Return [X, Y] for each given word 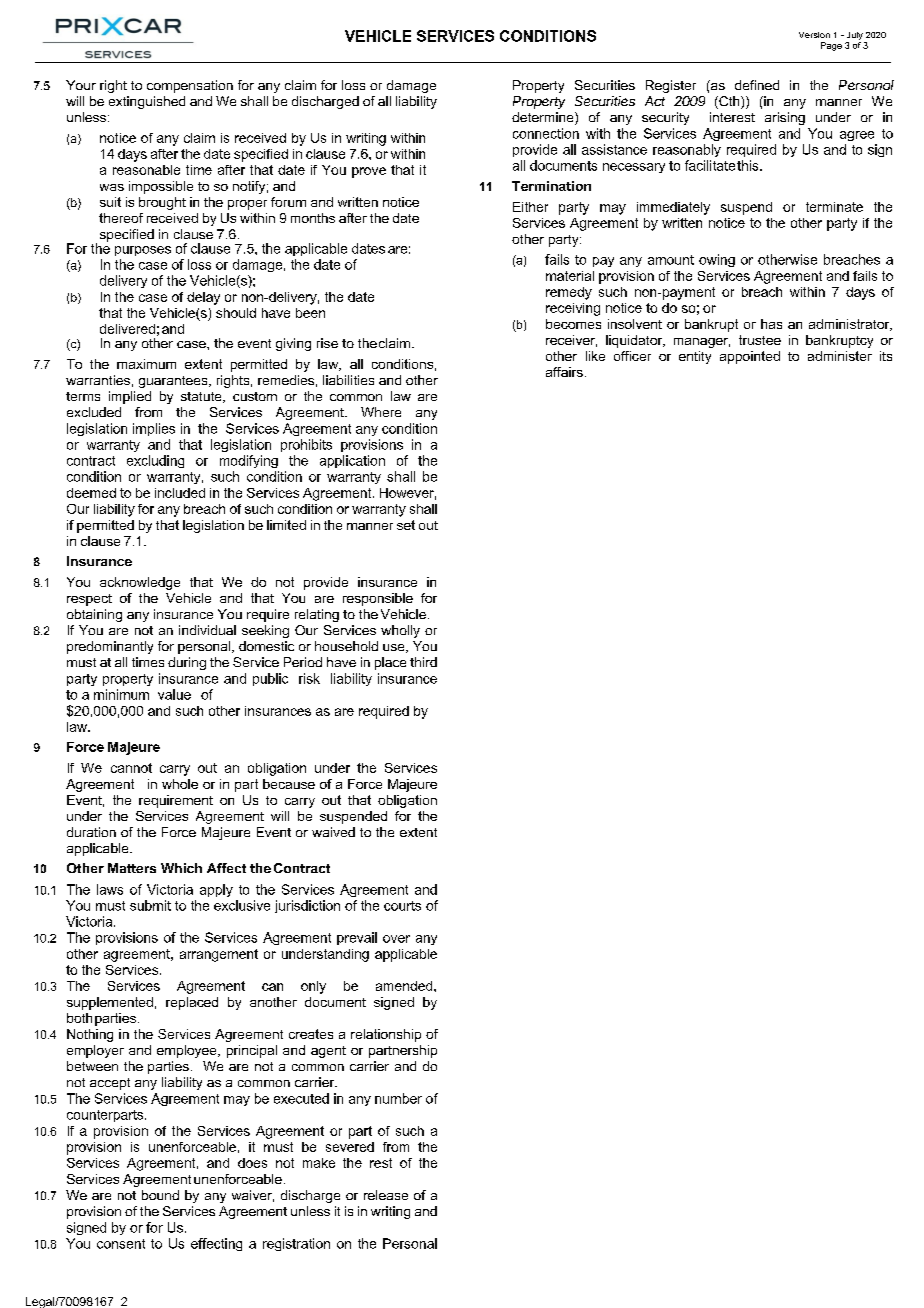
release [386, 1195]
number [398, 1098]
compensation [190, 86]
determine [544, 118]
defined [757, 85]
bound [160, 1195]
